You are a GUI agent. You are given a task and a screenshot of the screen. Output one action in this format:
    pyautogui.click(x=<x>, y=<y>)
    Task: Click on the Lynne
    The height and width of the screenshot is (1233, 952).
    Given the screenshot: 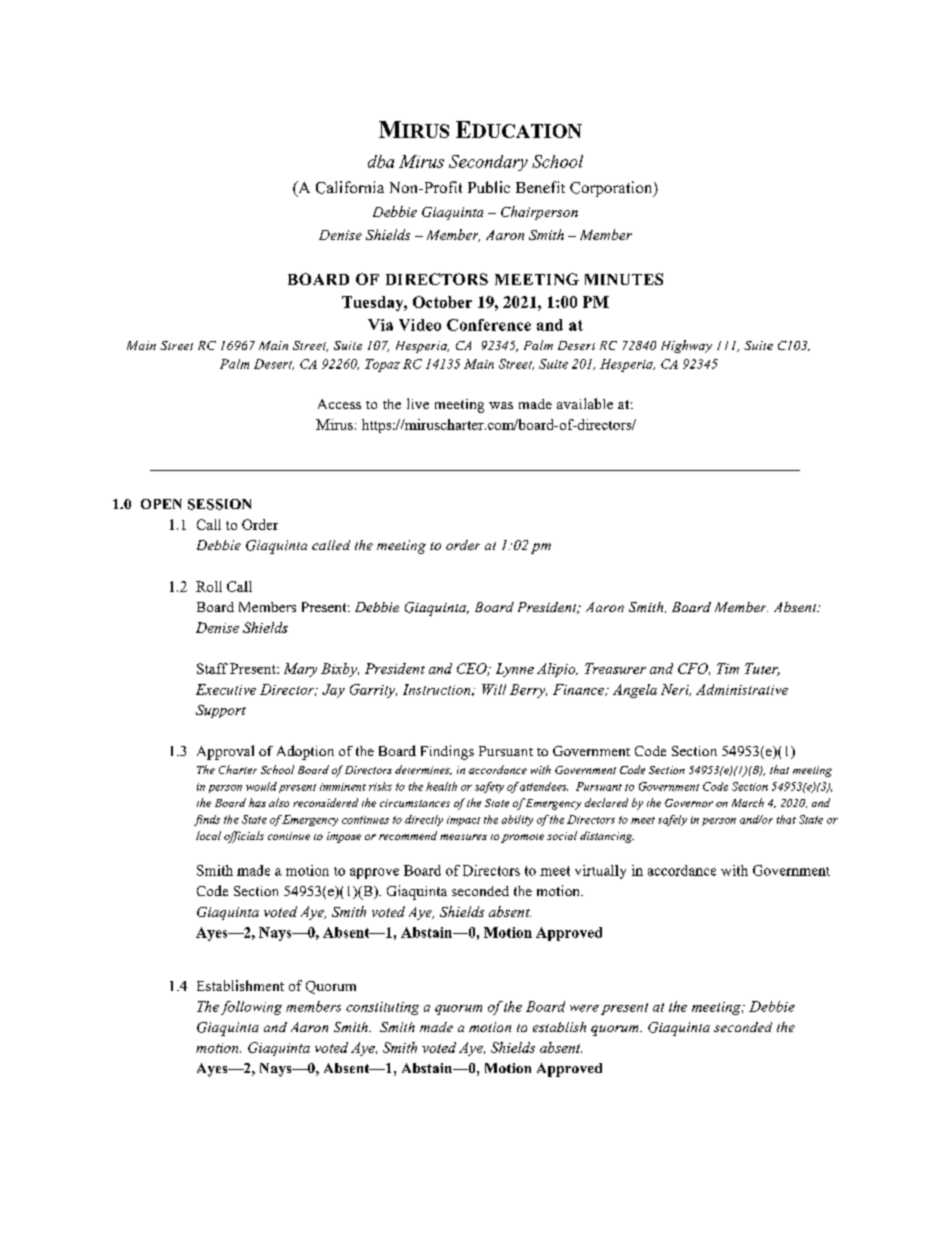 What is the action you would take?
    pyautogui.click(x=515, y=670)
